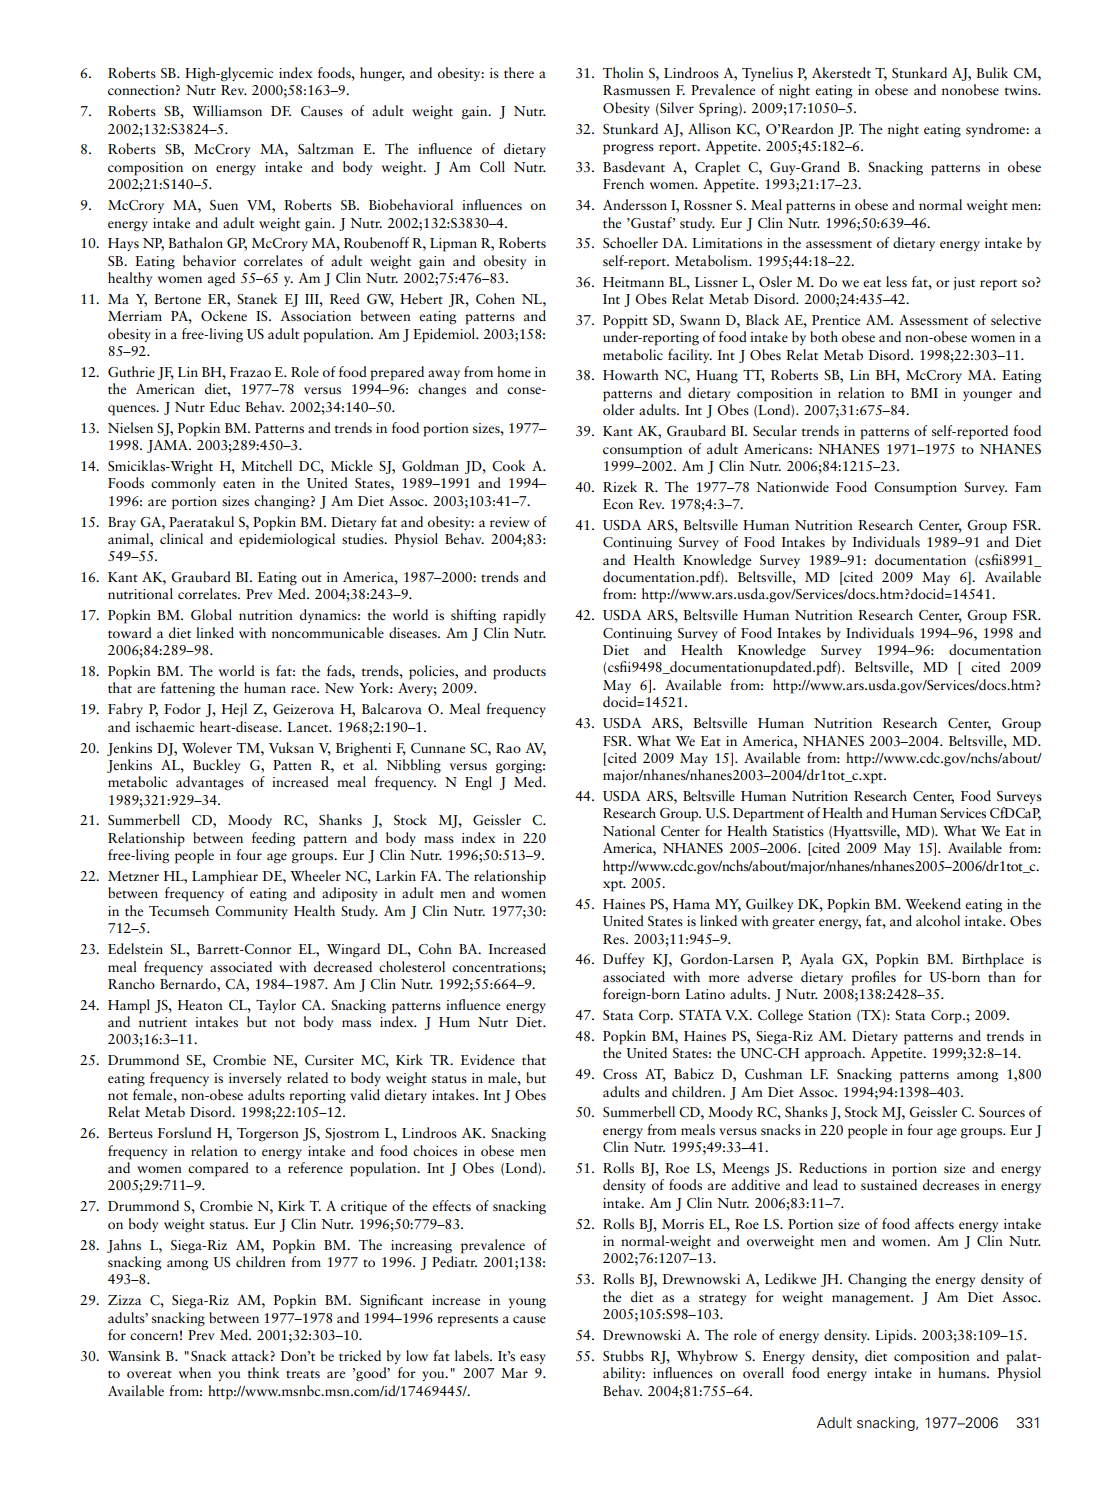 This screenshot has width=1114, height=1492. What do you see at coordinates (1028, 487) in the screenshot?
I see `Fam` at bounding box center [1028, 487].
